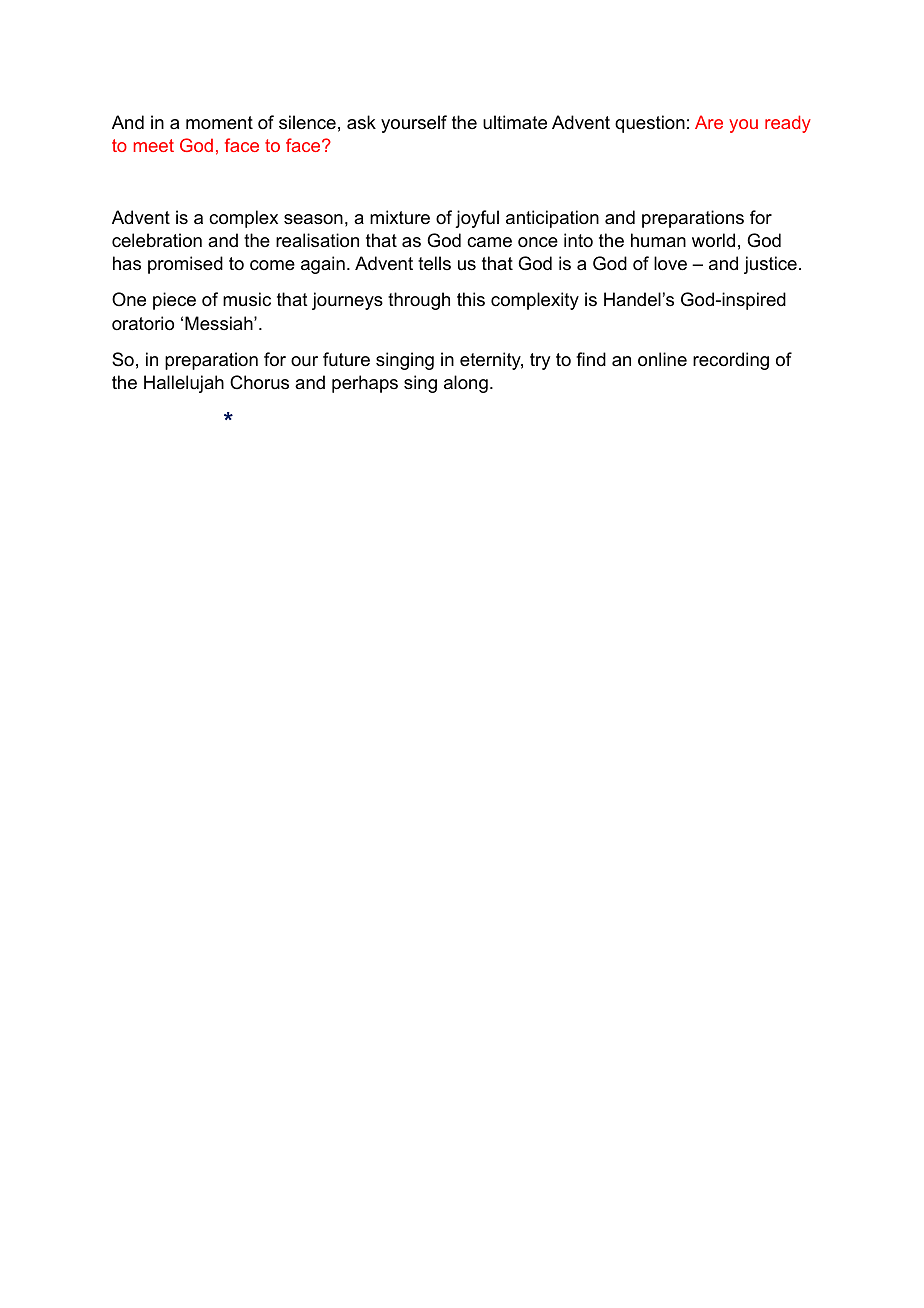 The height and width of the image is (1308, 924). What do you see at coordinates (662, 359) in the image?
I see `online` at bounding box center [662, 359].
